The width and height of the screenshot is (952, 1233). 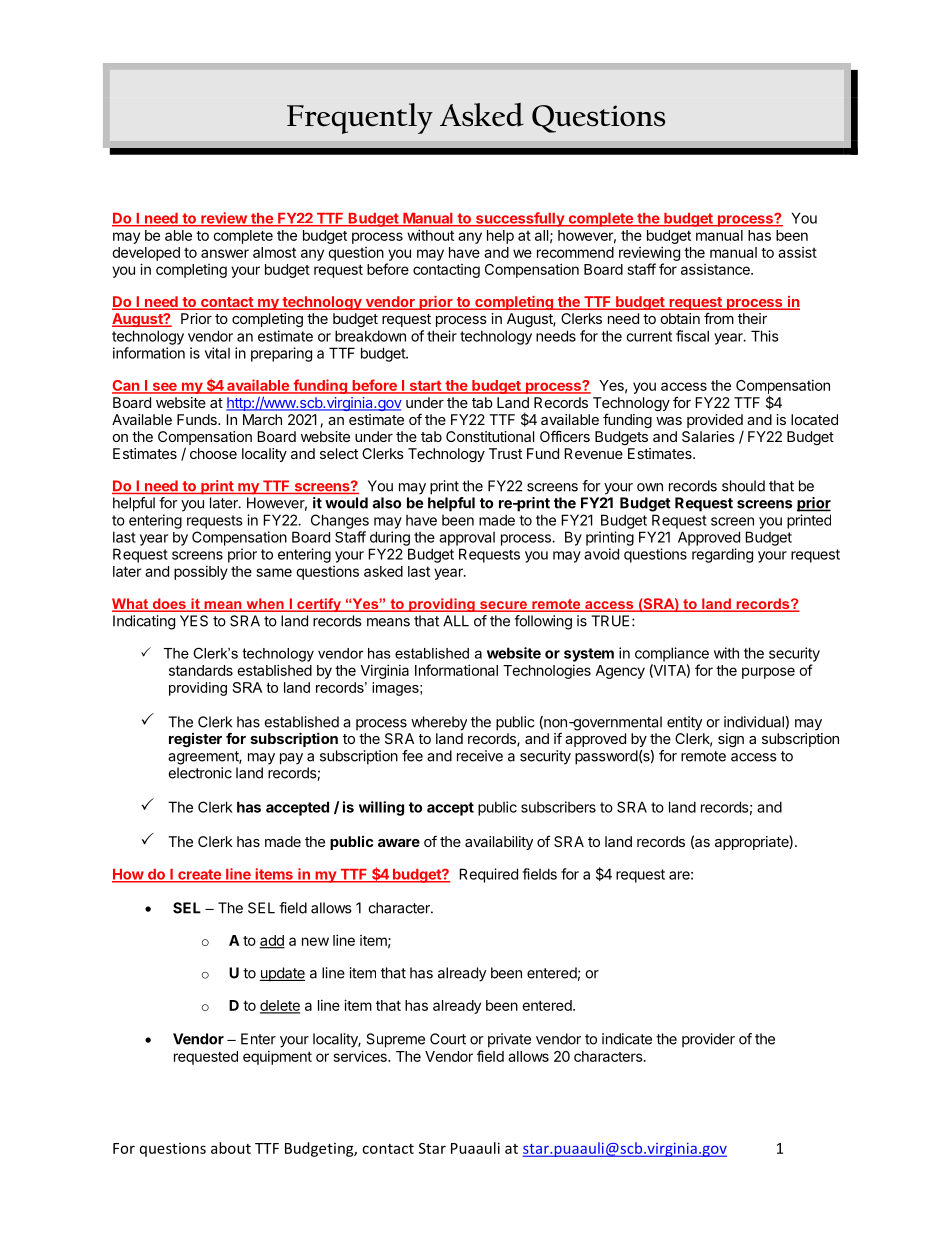 What do you see at coordinates (225, 253) in the screenshot?
I see `answer` at bounding box center [225, 253].
